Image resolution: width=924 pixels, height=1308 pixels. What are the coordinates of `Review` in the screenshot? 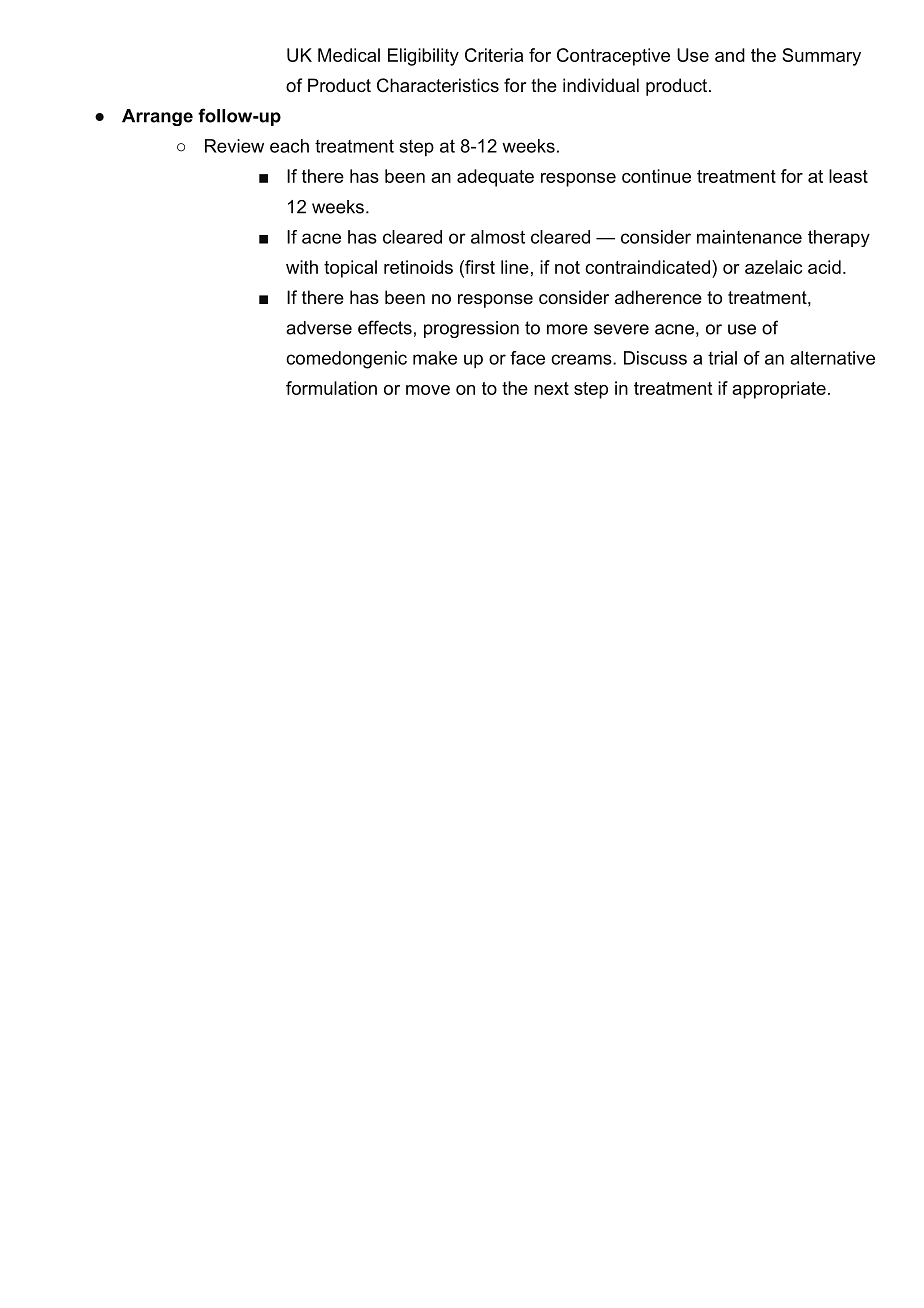 It's located at (234, 146).
